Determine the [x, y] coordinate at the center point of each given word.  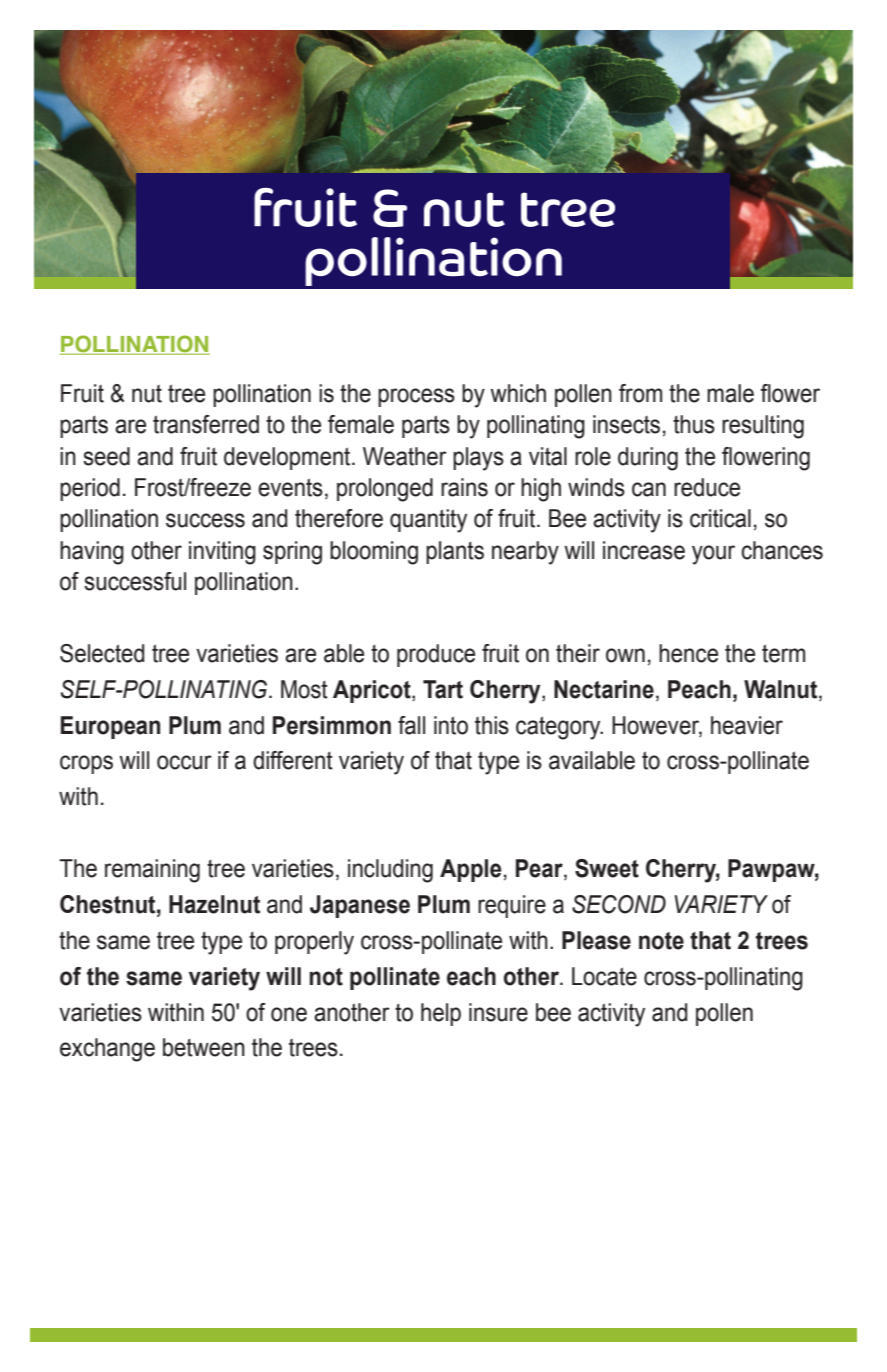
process [416, 397]
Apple [470, 870]
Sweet [607, 868]
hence [688, 653]
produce [436, 655]
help [441, 1014]
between [204, 1047]
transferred [206, 424]
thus [694, 424]
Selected [102, 653]
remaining [152, 871]
